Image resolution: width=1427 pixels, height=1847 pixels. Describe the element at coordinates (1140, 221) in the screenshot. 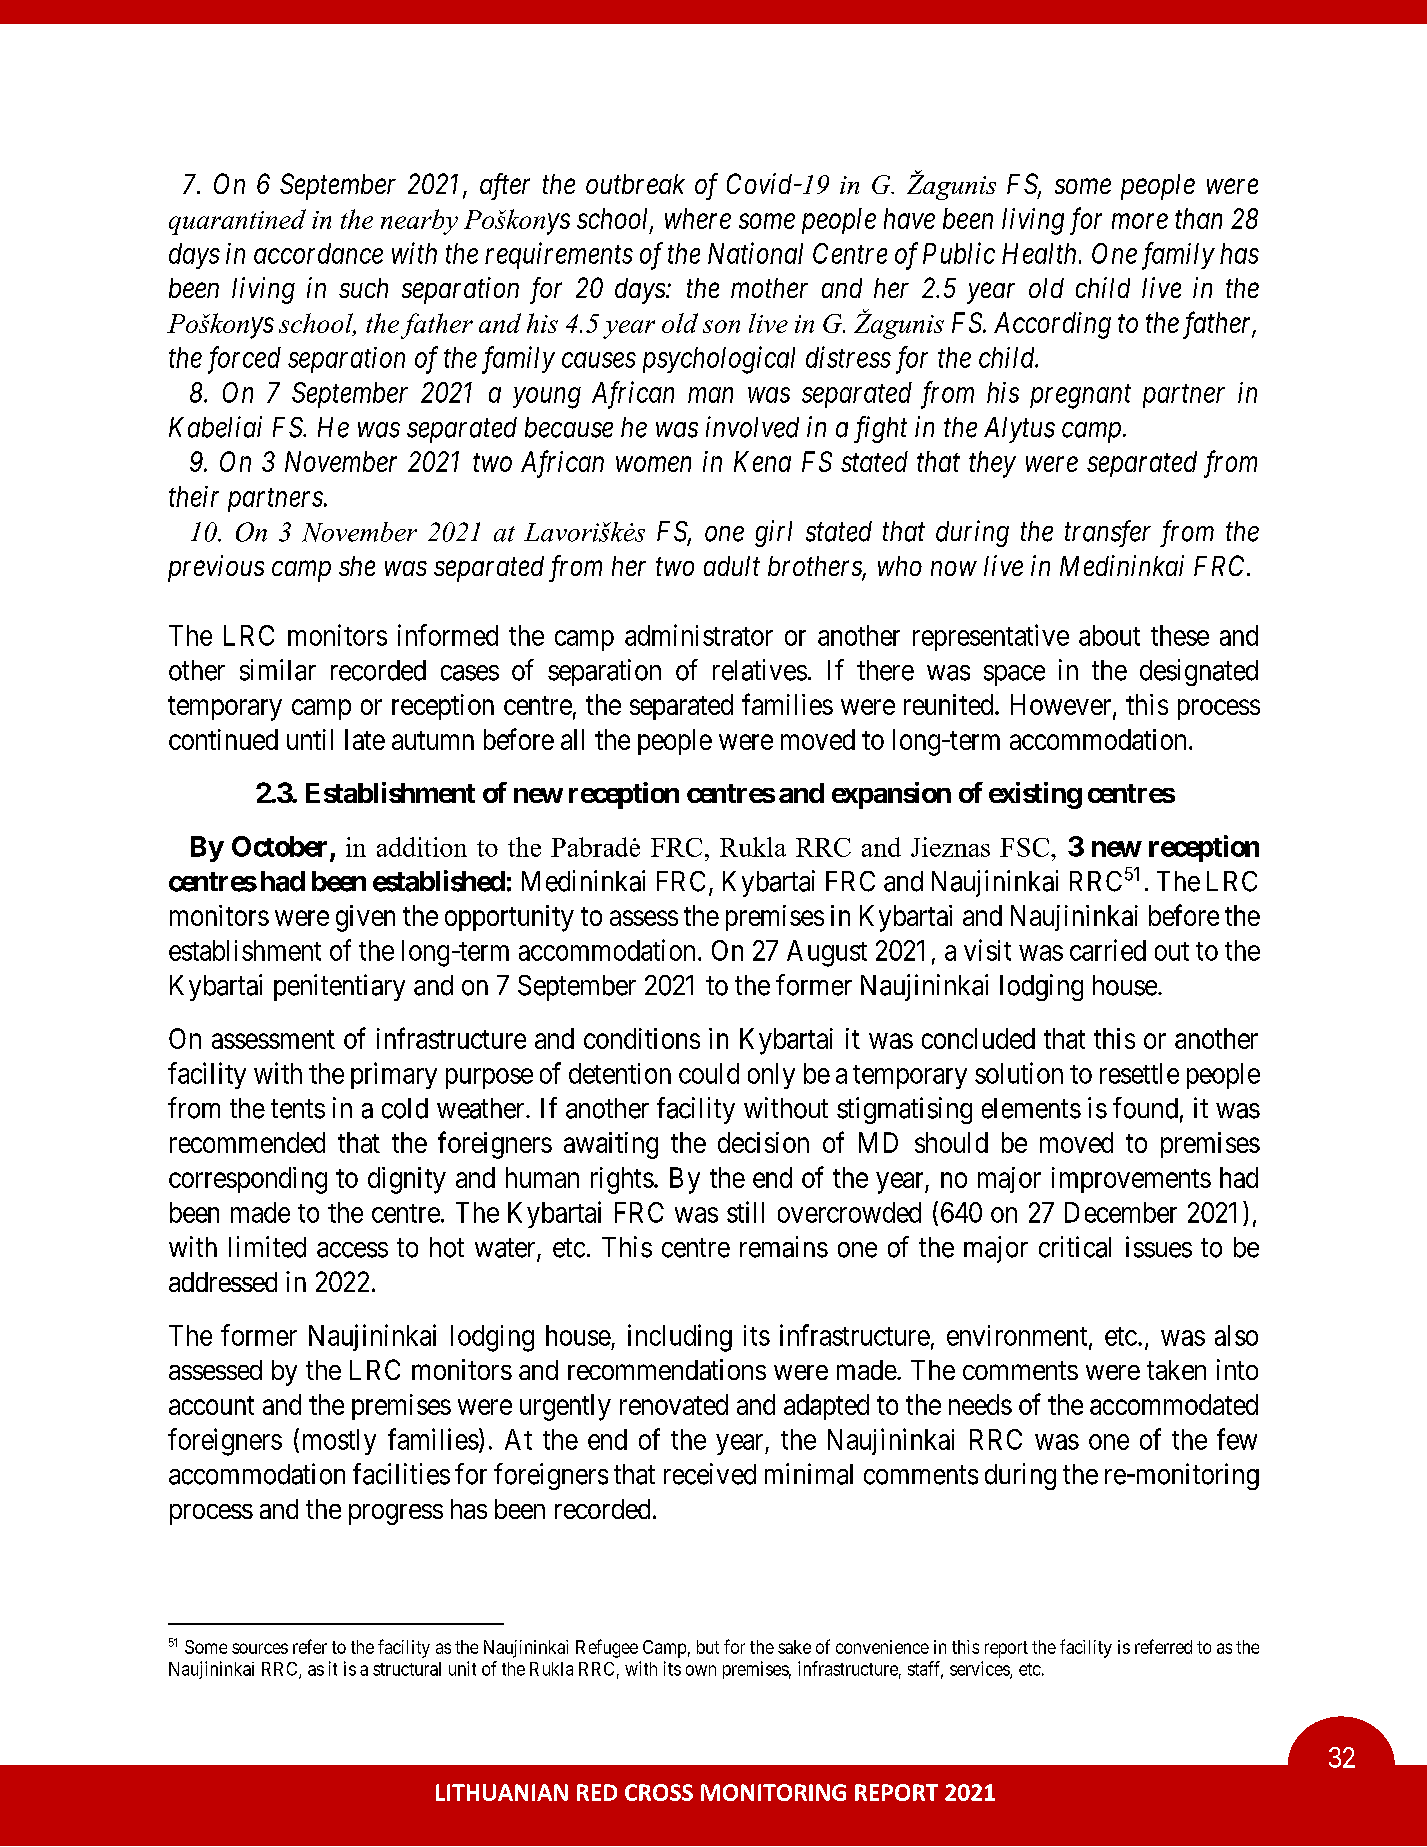

I see `more` at that location.
